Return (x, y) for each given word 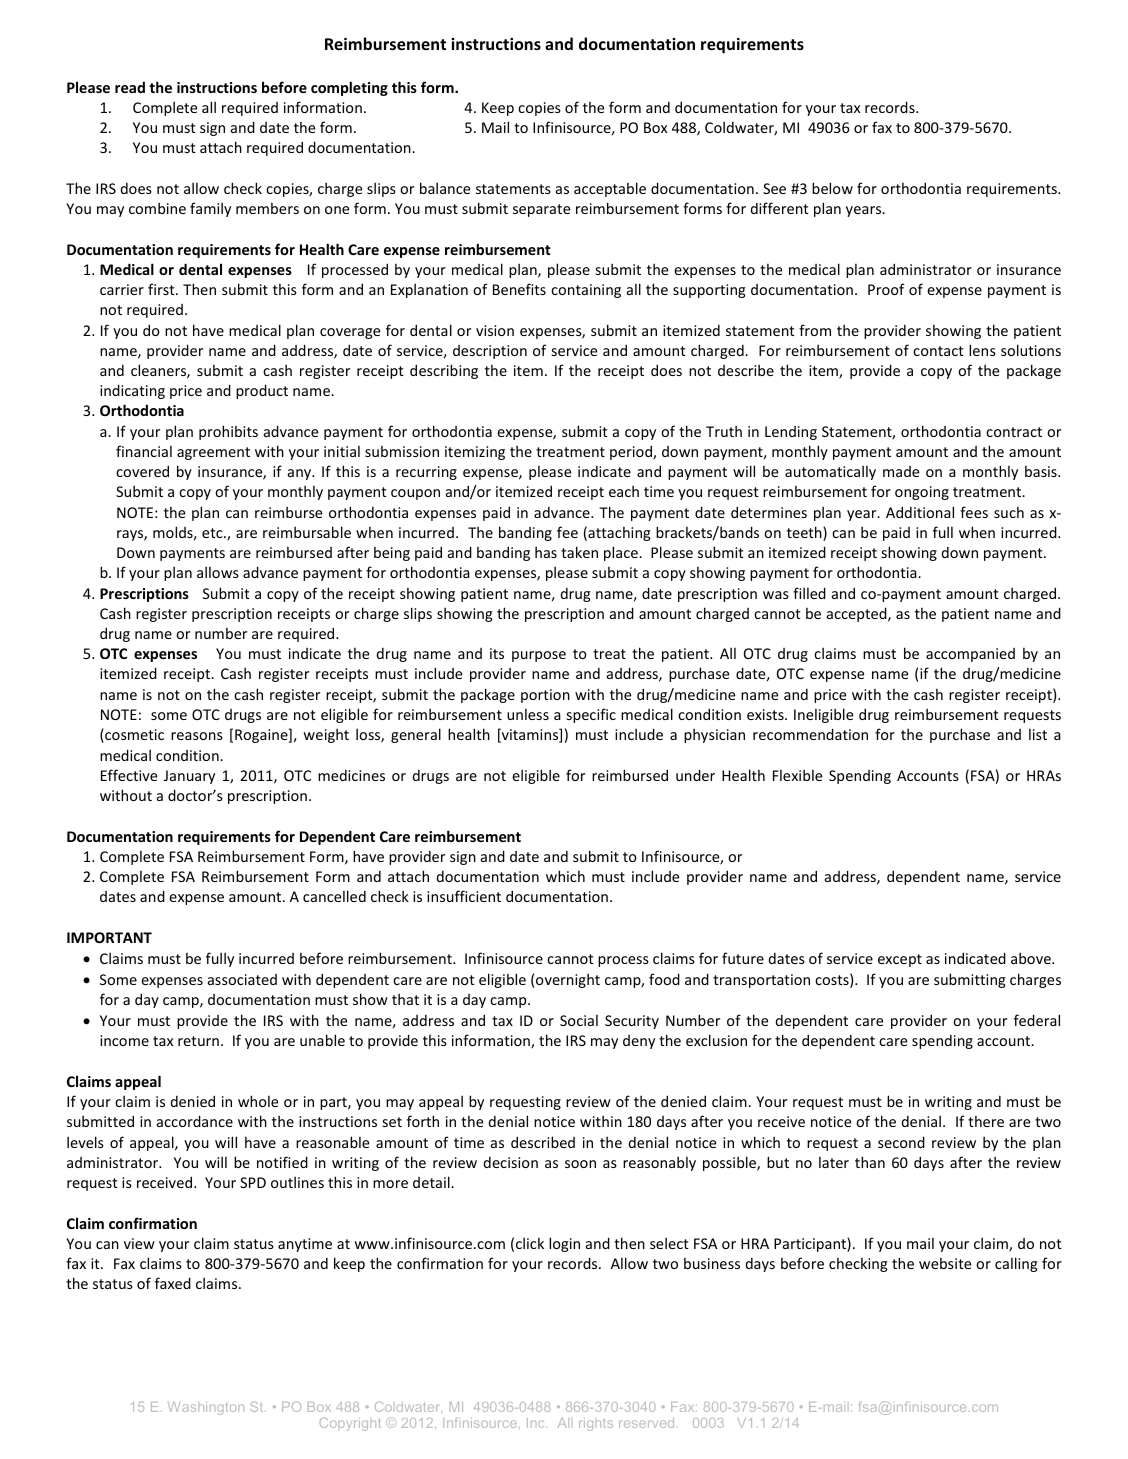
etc (213, 533)
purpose (539, 656)
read (130, 87)
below (832, 188)
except (900, 960)
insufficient (464, 896)
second (901, 1142)
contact (938, 351)
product (262, 391)
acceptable (610, 189)
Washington (206, 1408)
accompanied (970, 655)
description (490, 352)
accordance (195, 1121)
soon (580, 1164)
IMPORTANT (109, 937)
